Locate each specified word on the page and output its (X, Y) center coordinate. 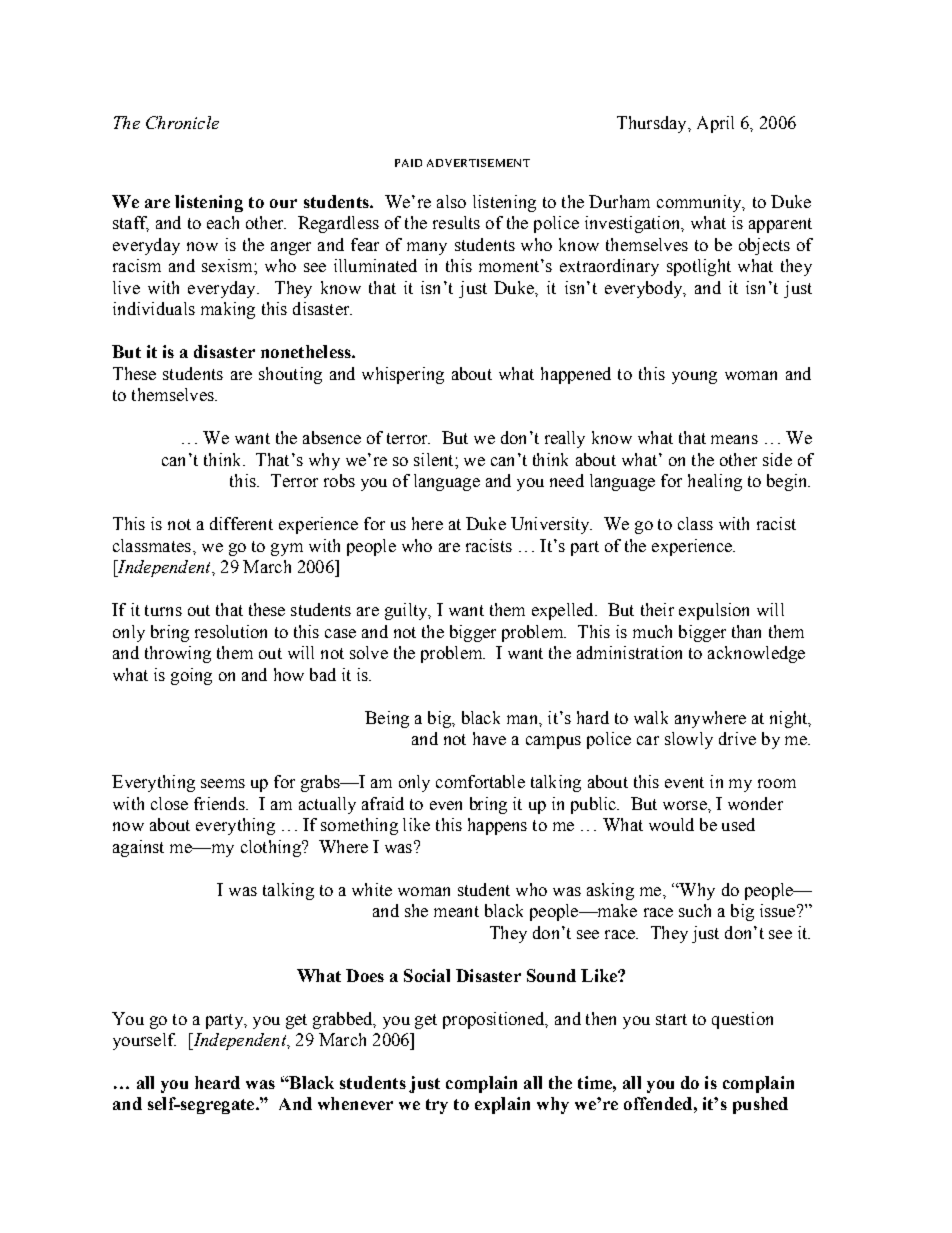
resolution (231, 631)
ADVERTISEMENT (478, 163)
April (715, 124)
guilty (407, 611)
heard (217, 1082)
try (437, 1106)
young (694, 377)
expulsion (714, 611)
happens (497, 826)
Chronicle (182, 122)
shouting (290, 375)
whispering (403, 375)
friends (220, 803)
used (738, 824)
